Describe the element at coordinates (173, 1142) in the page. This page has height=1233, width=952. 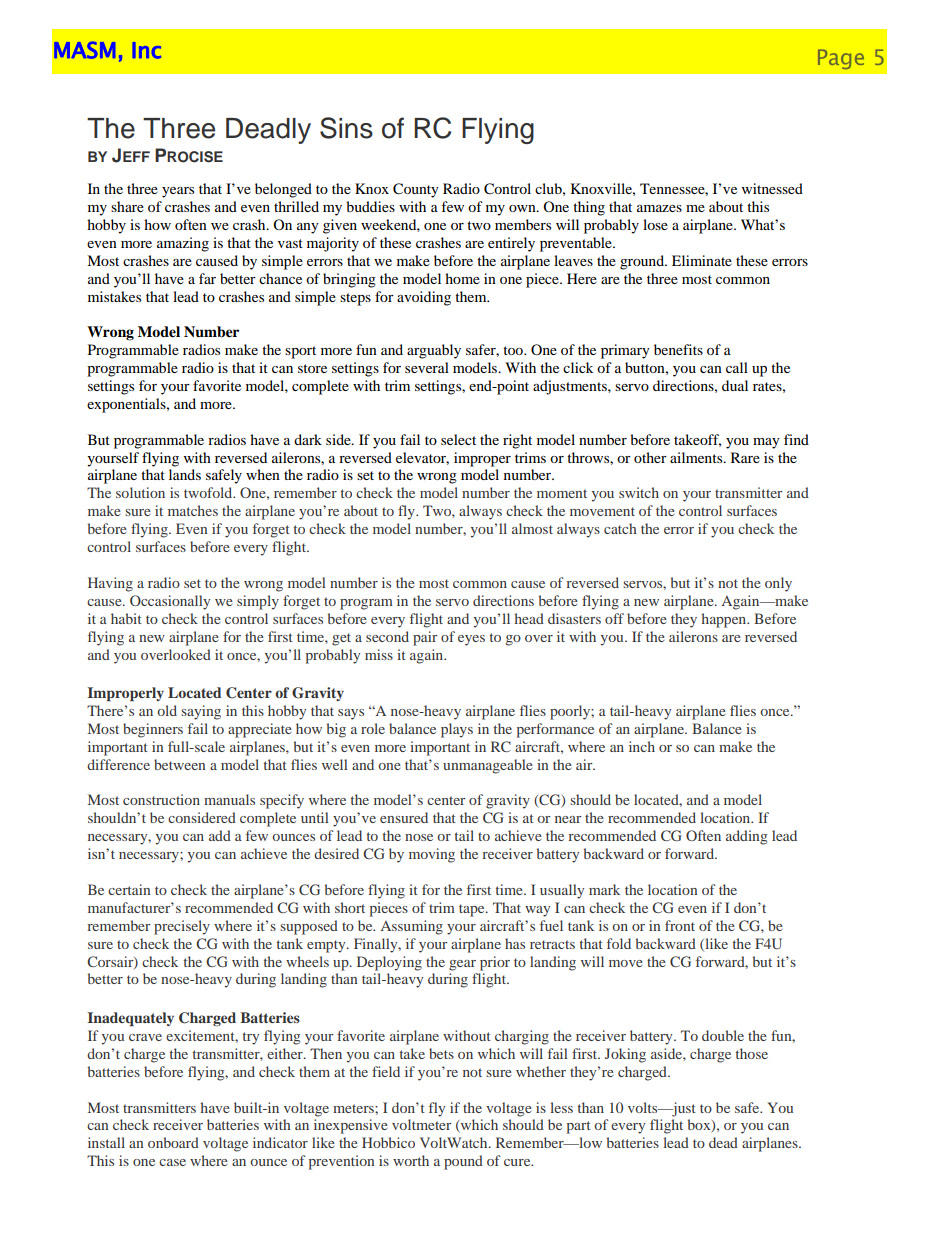
I see `onboard` at that location.
